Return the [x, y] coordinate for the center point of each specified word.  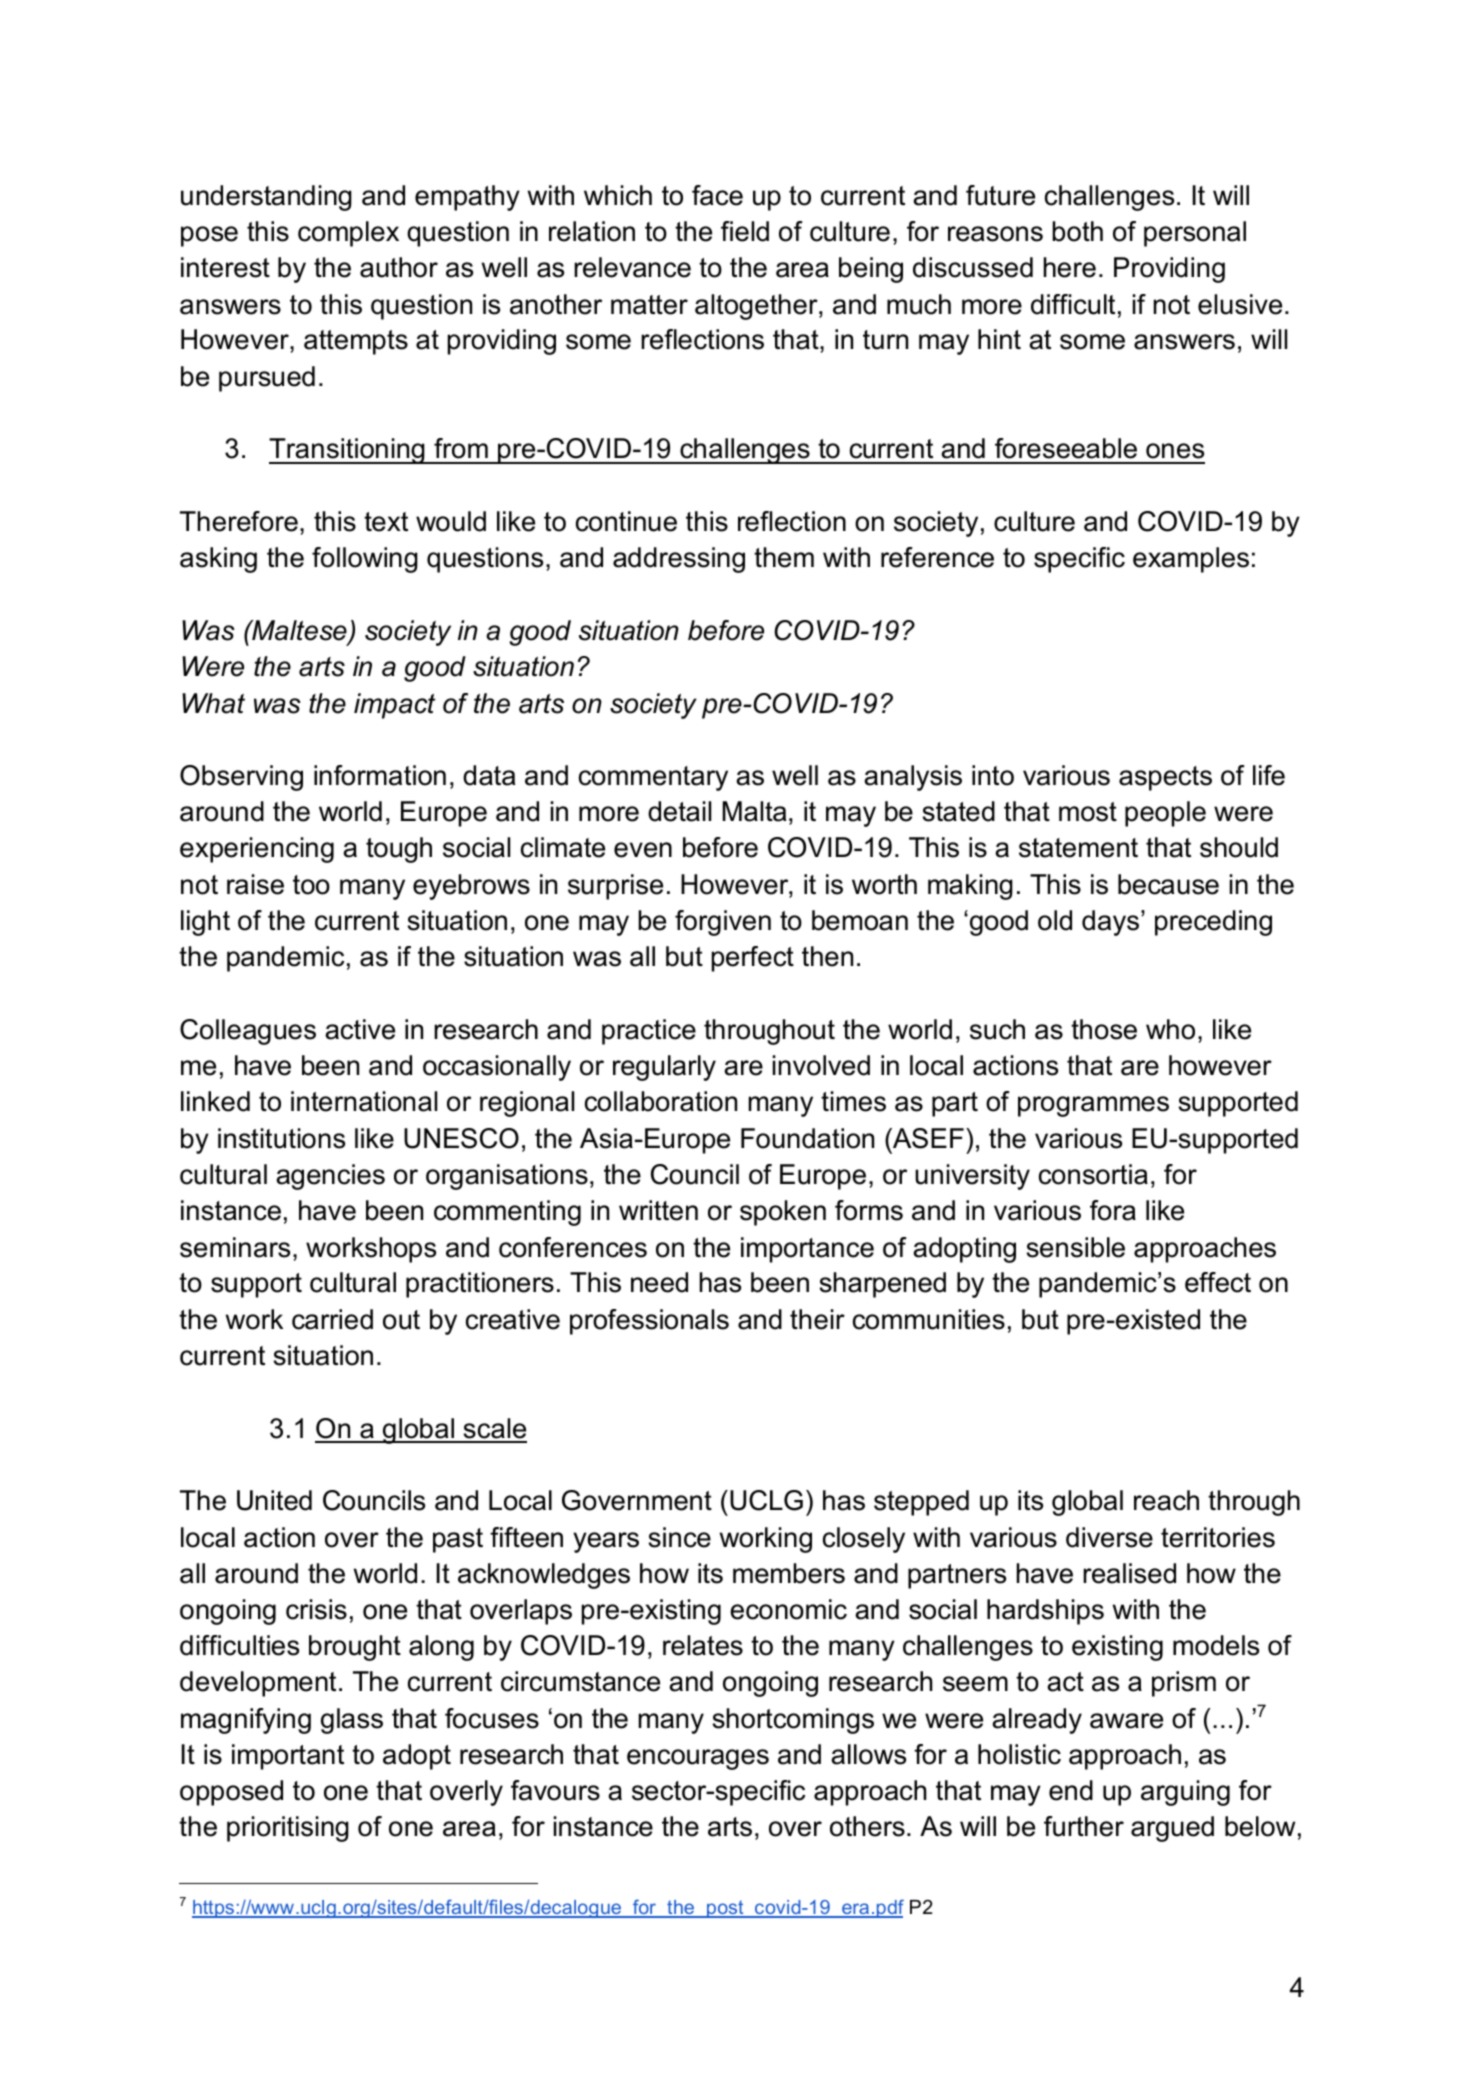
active [360, 1029]
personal [1195, 234]
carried [332, 1319]
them [784, 557]
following [365, 560]
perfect [753, 959]
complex [348, 234]
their [817, 1319]
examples [1191, 560]
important [288, 1757]
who [1170, 1029]
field [745, 231]
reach [1166, 1500]
